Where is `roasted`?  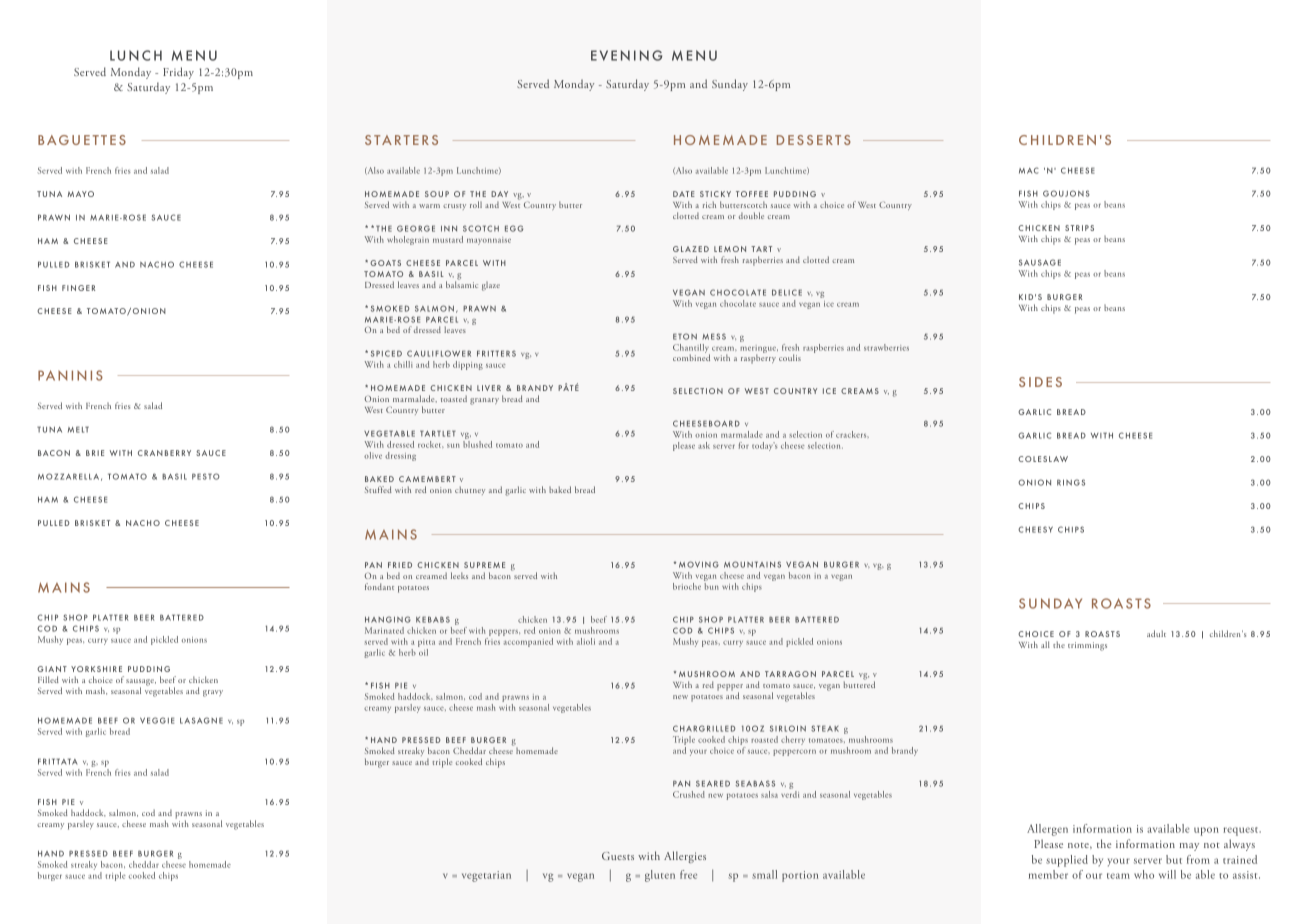 roasted is located at coordinates (764, 739).
